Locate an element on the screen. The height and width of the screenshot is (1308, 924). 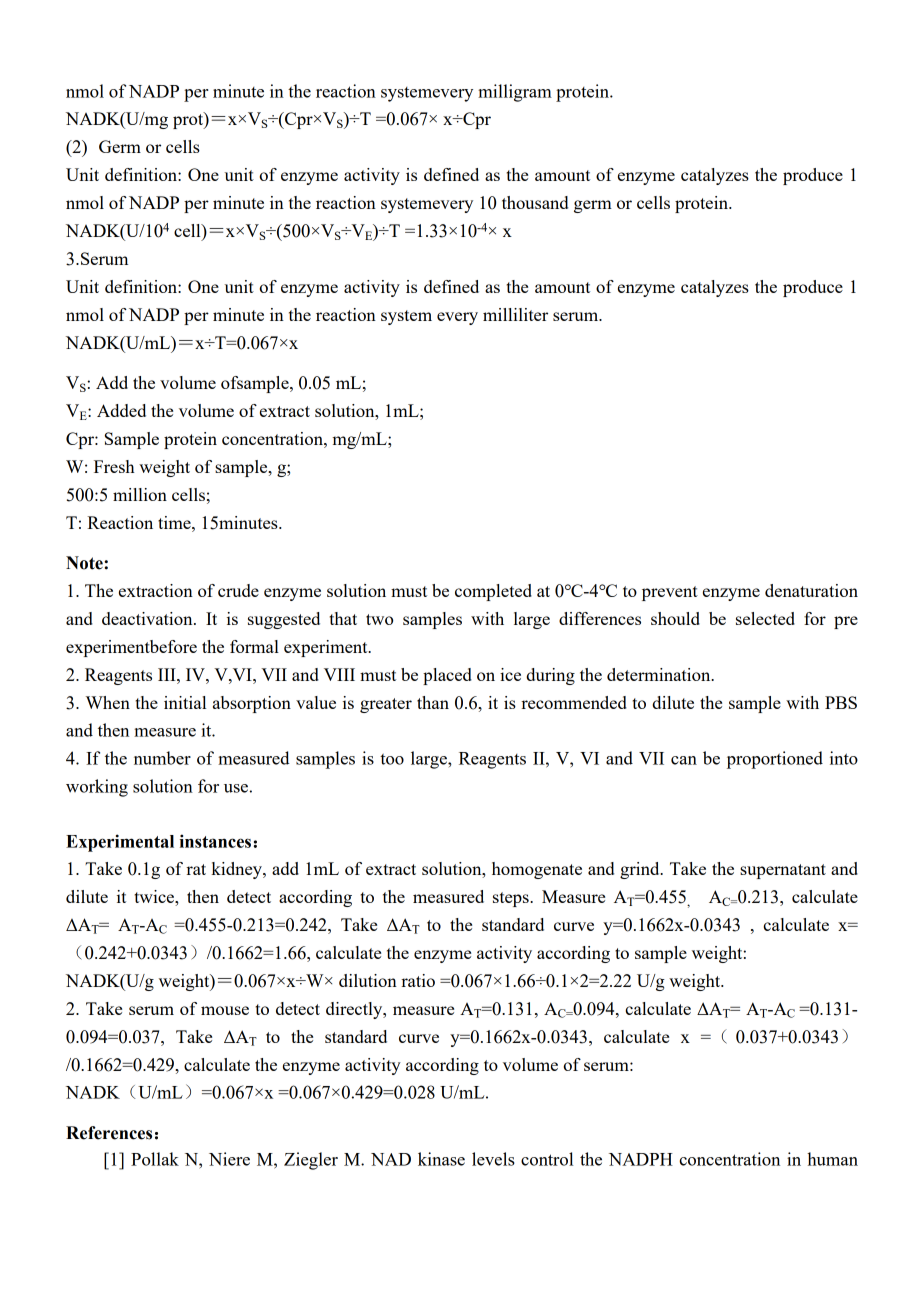
steps is located at coordinates (512, 899).
